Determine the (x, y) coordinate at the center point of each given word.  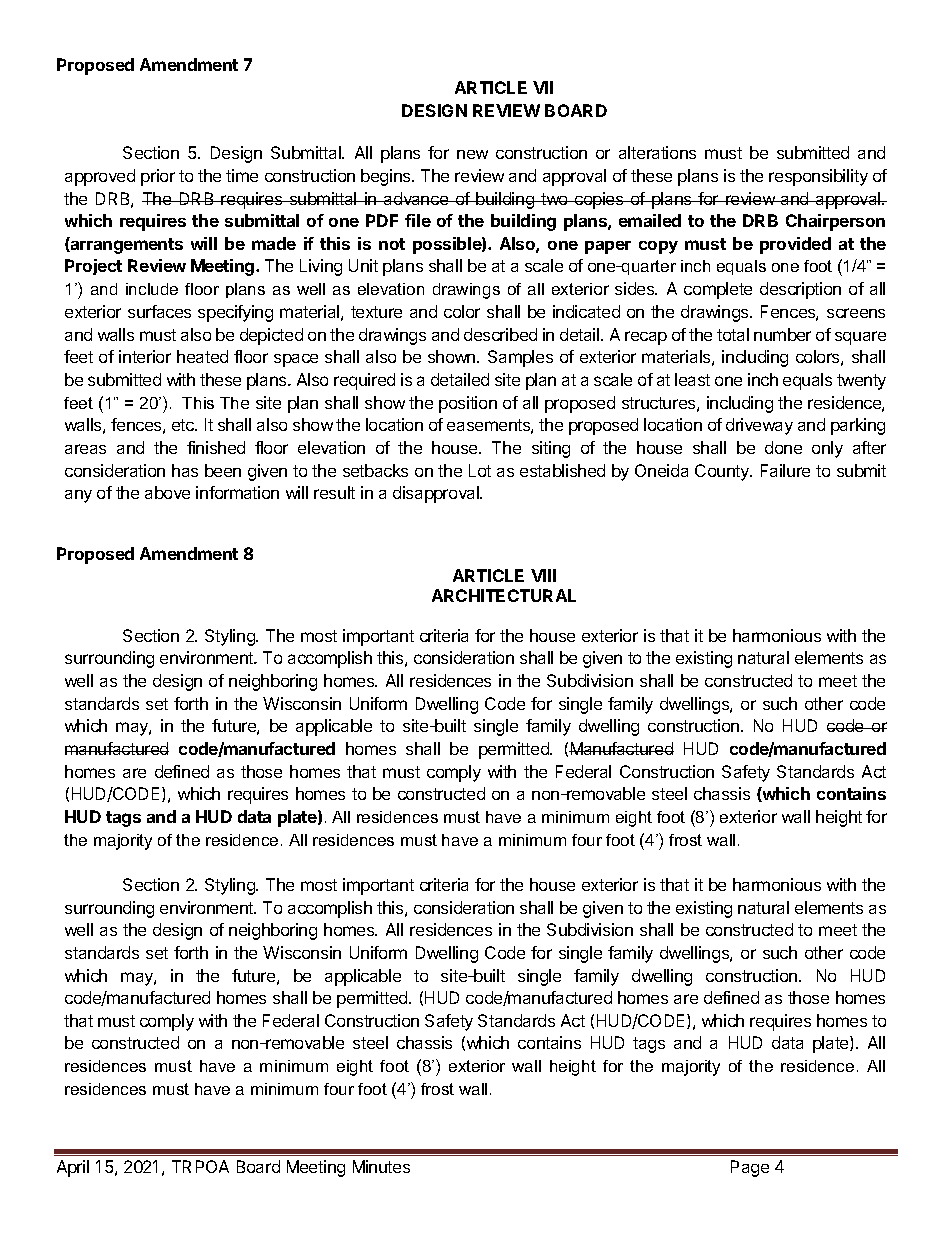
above (167, 492)
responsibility (818, 177)
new (472, 154)
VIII (543, 575)
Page (750, 1168)
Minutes (381, 1166)
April (73, 1168)
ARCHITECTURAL (504, 595)
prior (158, 177)
